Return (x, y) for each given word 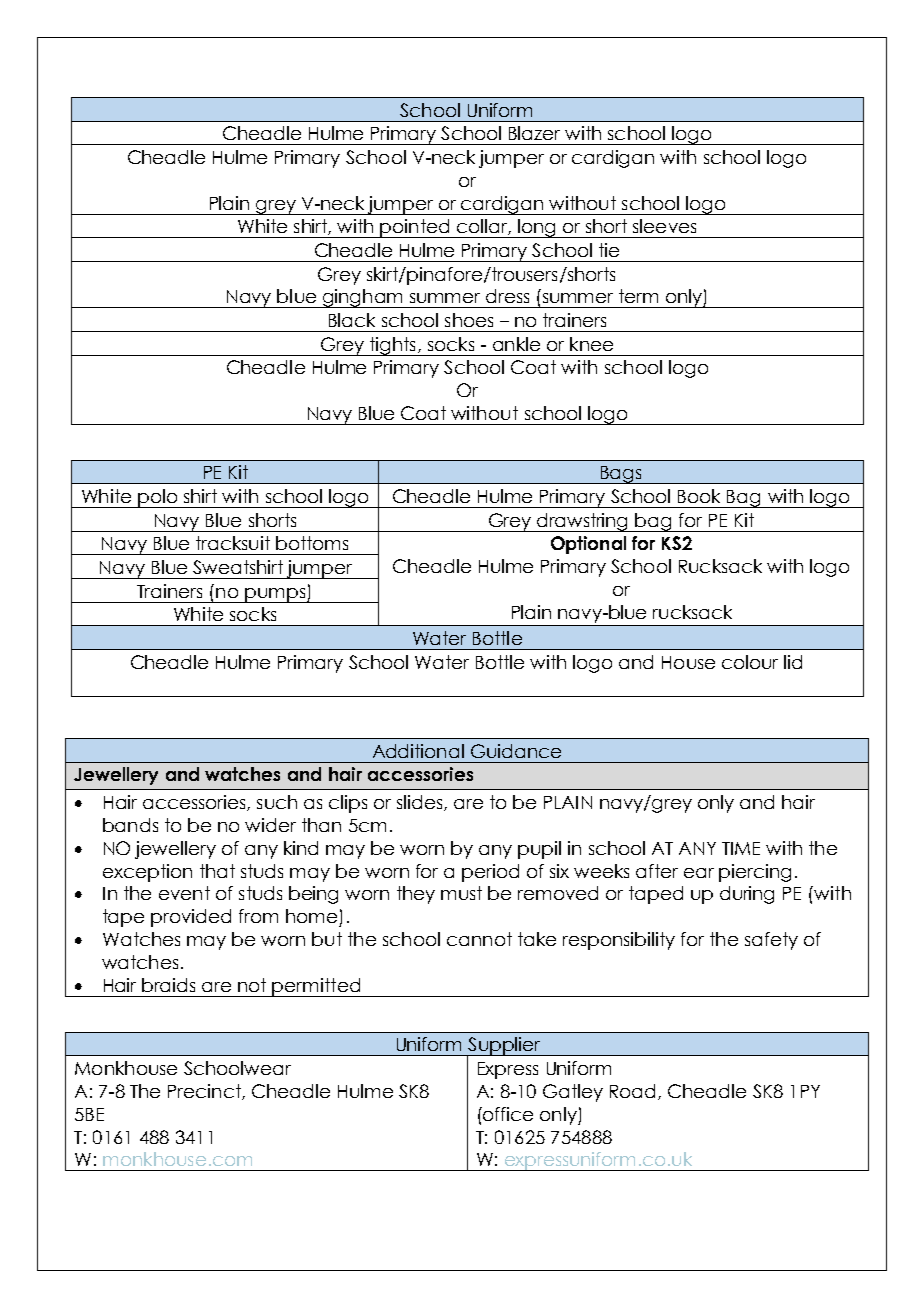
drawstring (583, 522)
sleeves (664, 226)
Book (699, 496)
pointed (415, 228)
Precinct (205, 1092)
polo (158, 498)
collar (483, 227)
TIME (741, 848)
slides (421, 803)
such (277, 802)
